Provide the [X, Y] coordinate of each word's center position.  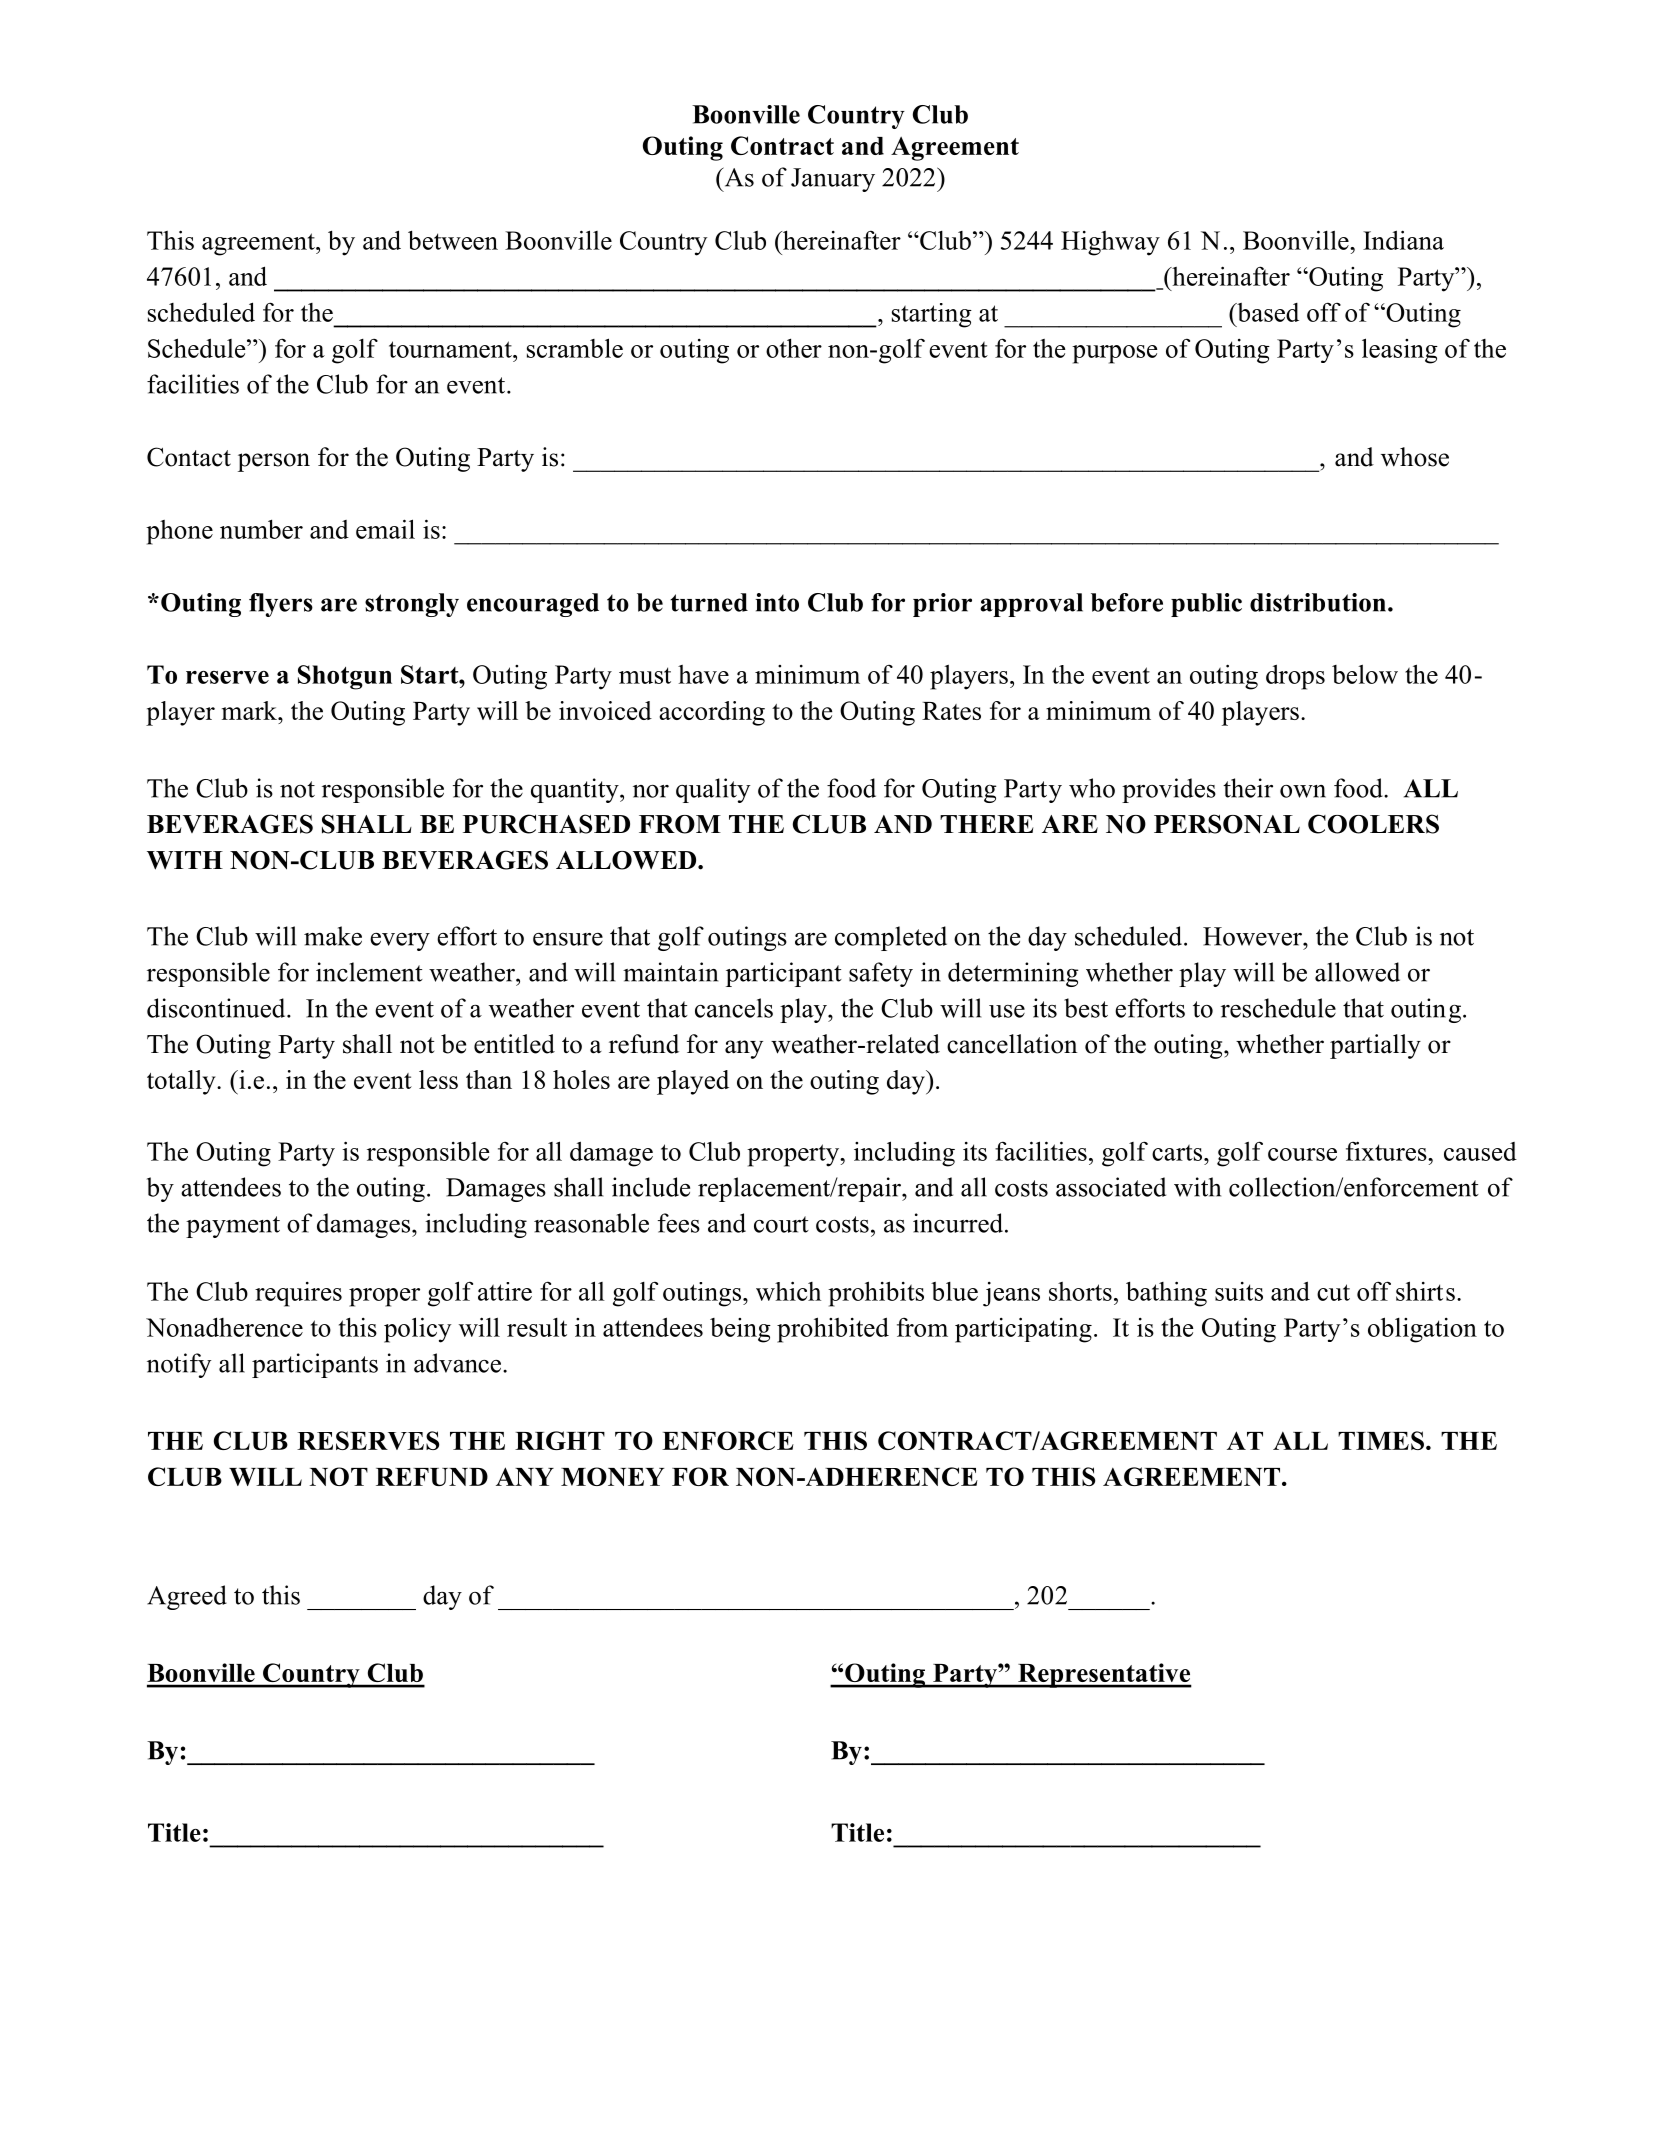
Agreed [187, 1597]
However [1253, 936]
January [833, 180]
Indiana [1403, 240]
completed [891, 938]
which [788, 1291]
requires [298, 1294]
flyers [281, 605]
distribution [1319, 602]
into [777, 602]
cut [1333, 1292]
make [333, 936]
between [453, 240]
